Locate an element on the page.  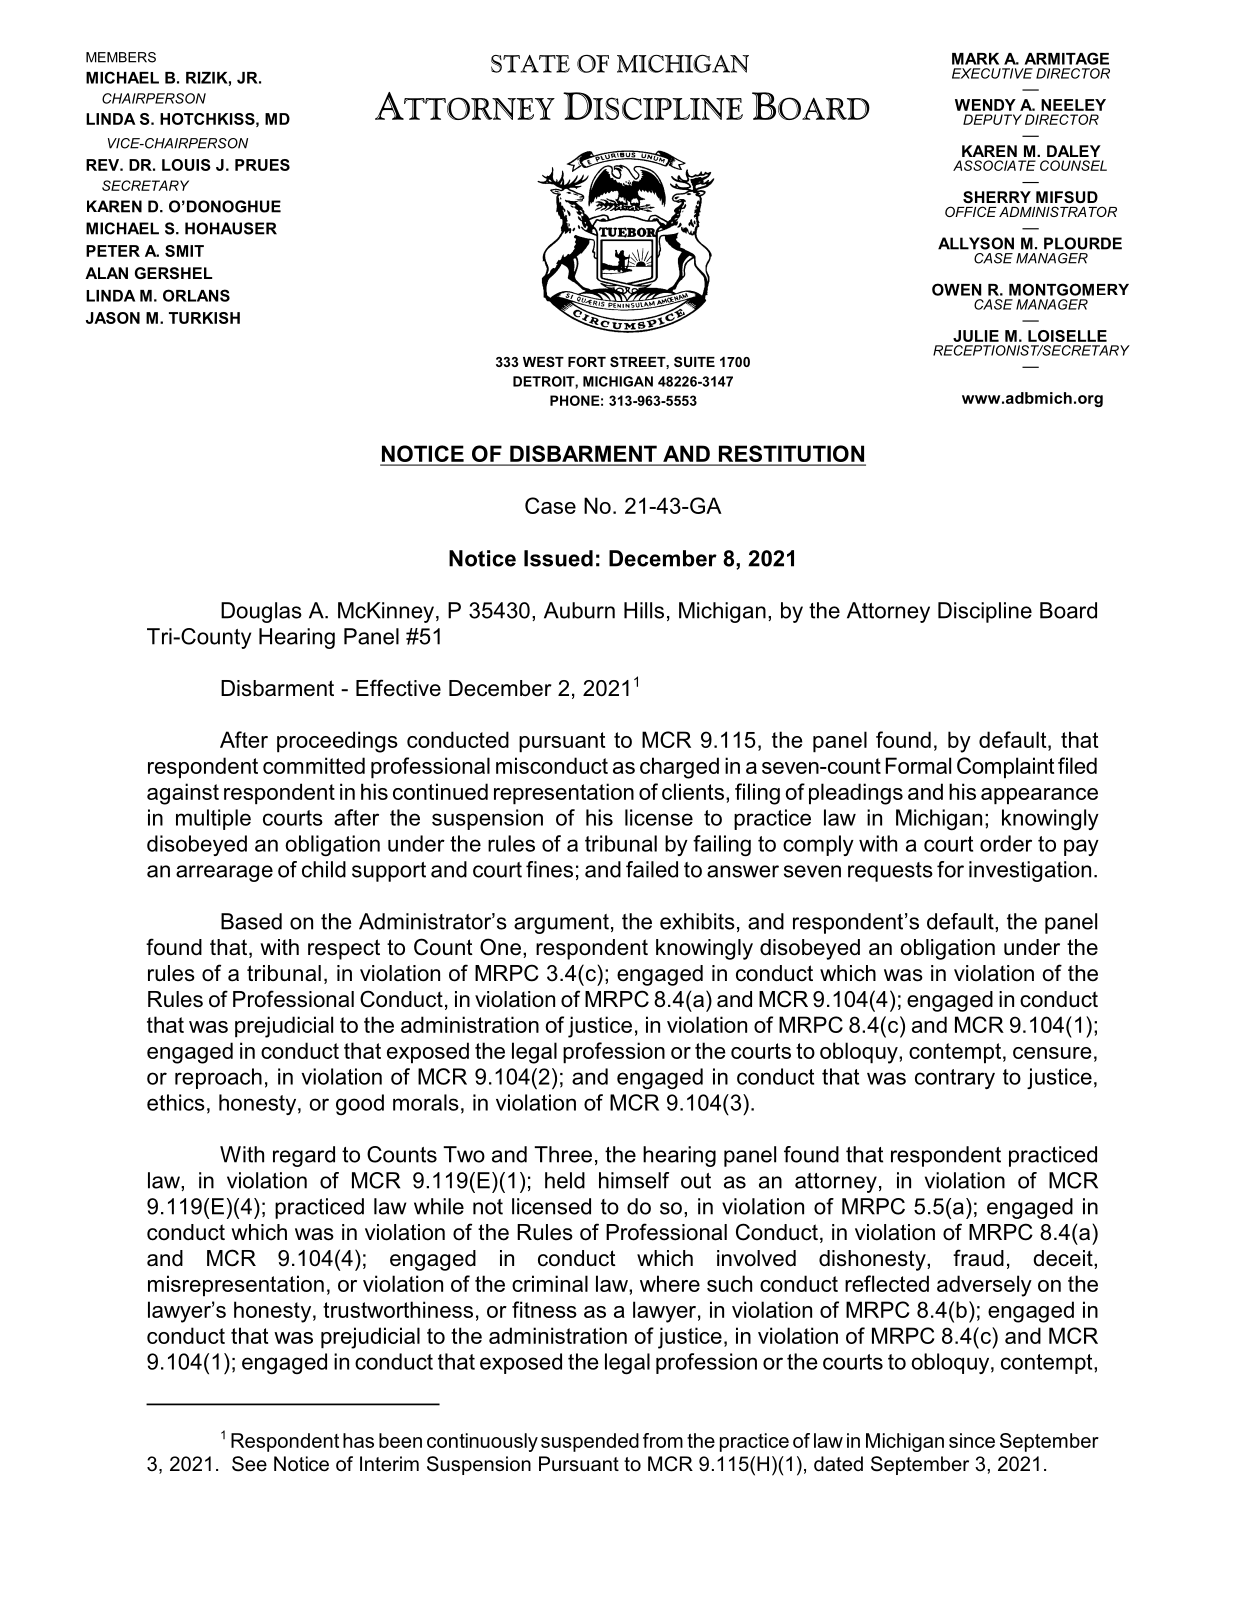
STATE is located at coordinates (530, 64).
